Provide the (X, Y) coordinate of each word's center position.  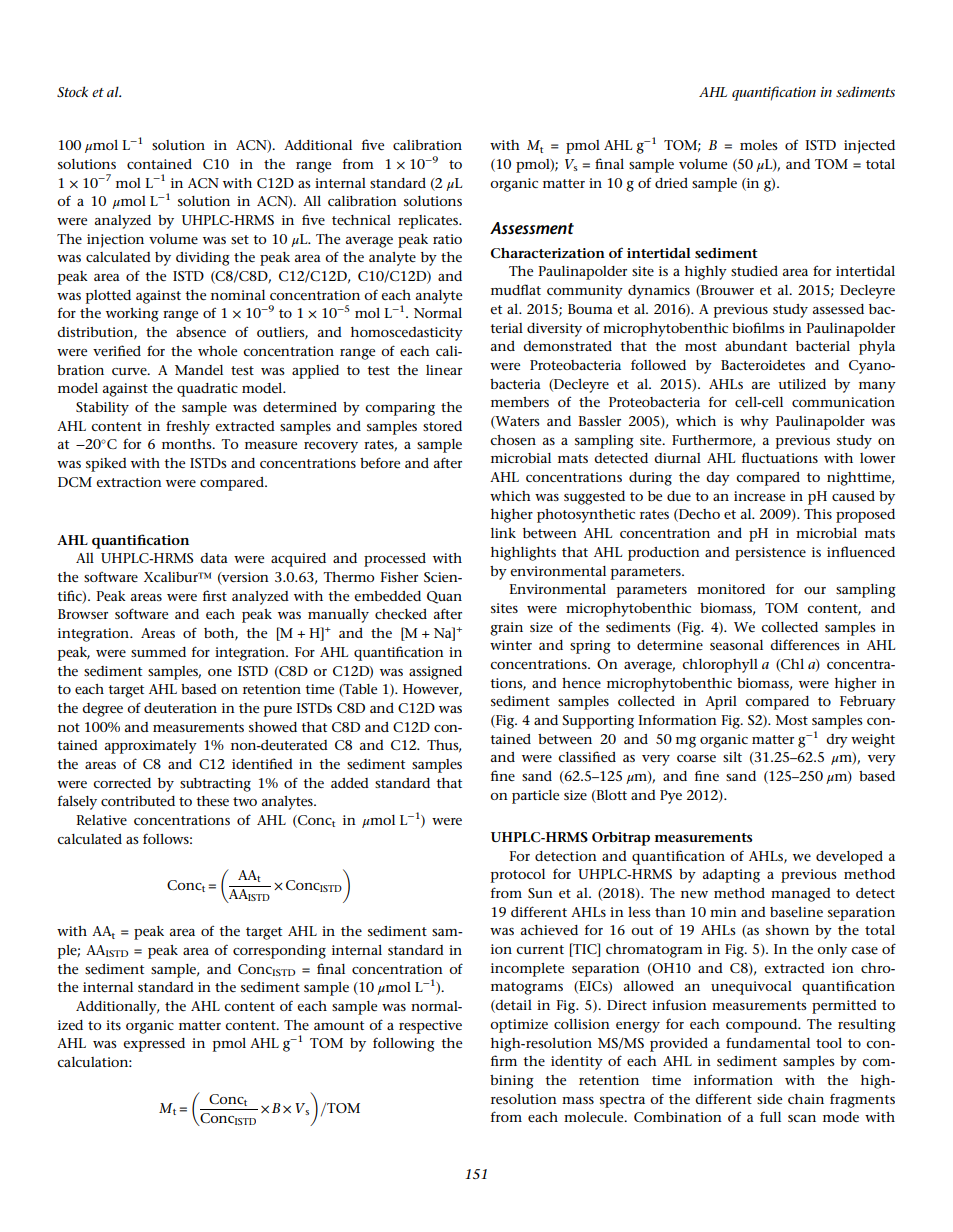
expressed (154, 1045)
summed (158, 652)
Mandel (199, 370)
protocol (518, 876)
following (404, 1044)
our (815, 590)
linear (444, 370)
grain (506, 629)
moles (759, 145)
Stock (72, 91)
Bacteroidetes (763, 365)
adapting (731, 876)
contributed (138, 801)
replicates (429, 222)
